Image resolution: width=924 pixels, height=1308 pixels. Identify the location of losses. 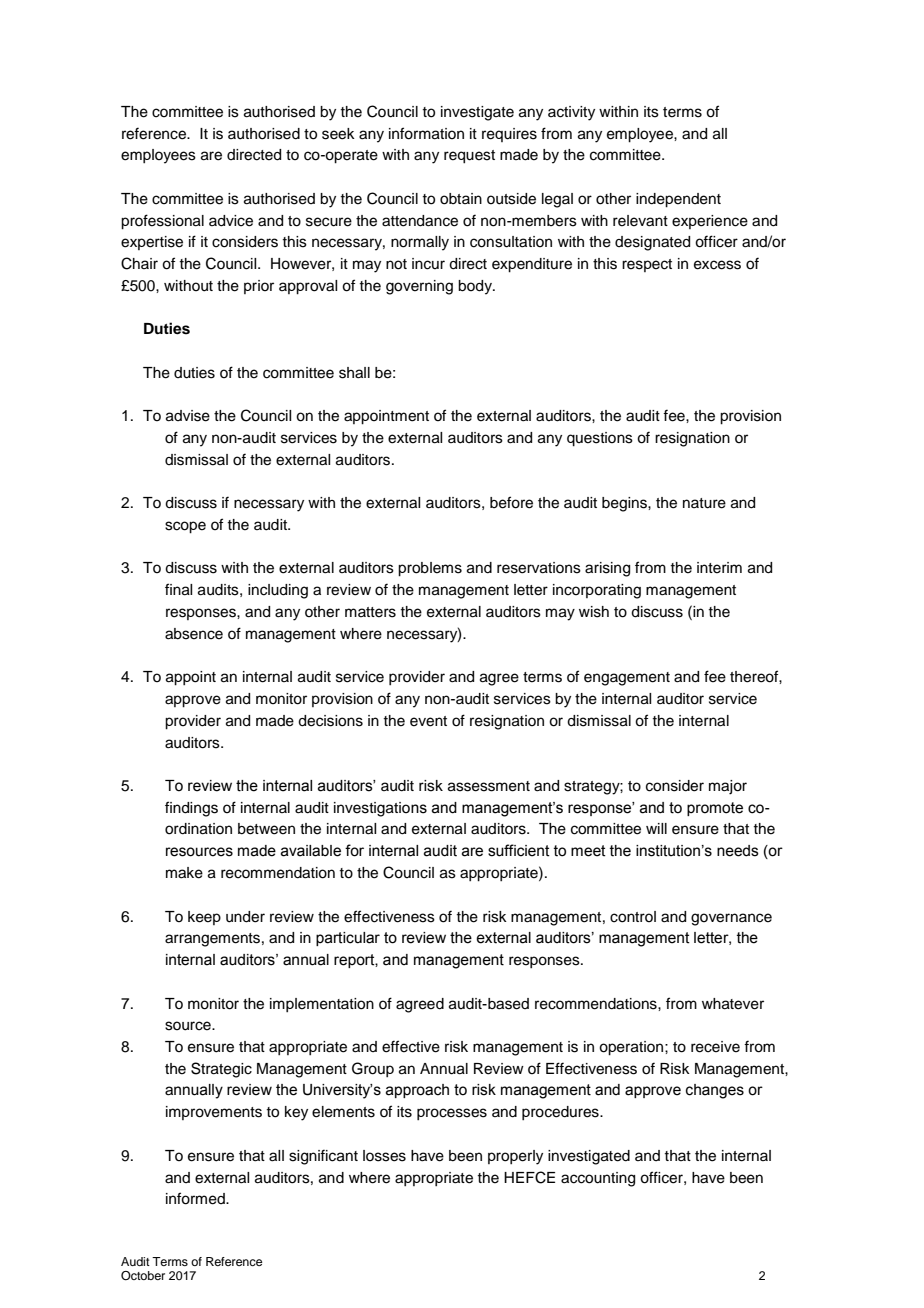
(384, 1156).
